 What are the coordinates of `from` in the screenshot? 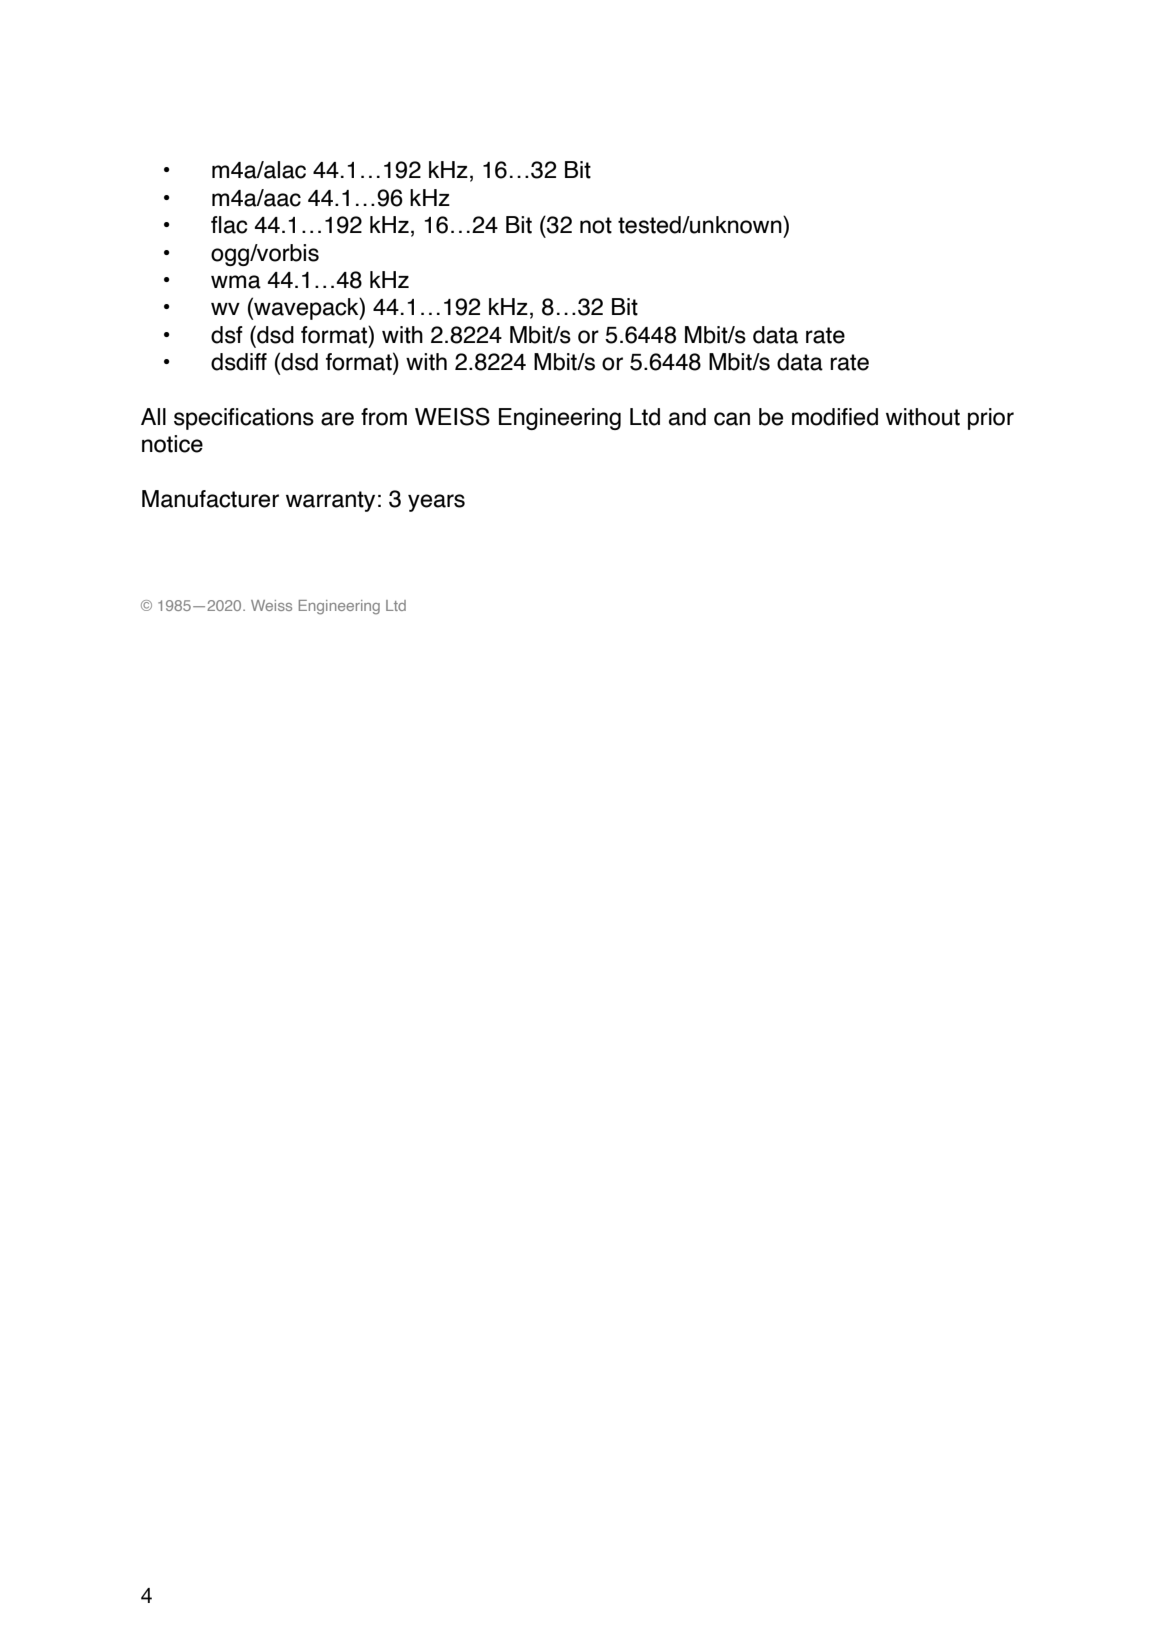 It's located at (384, 417).
